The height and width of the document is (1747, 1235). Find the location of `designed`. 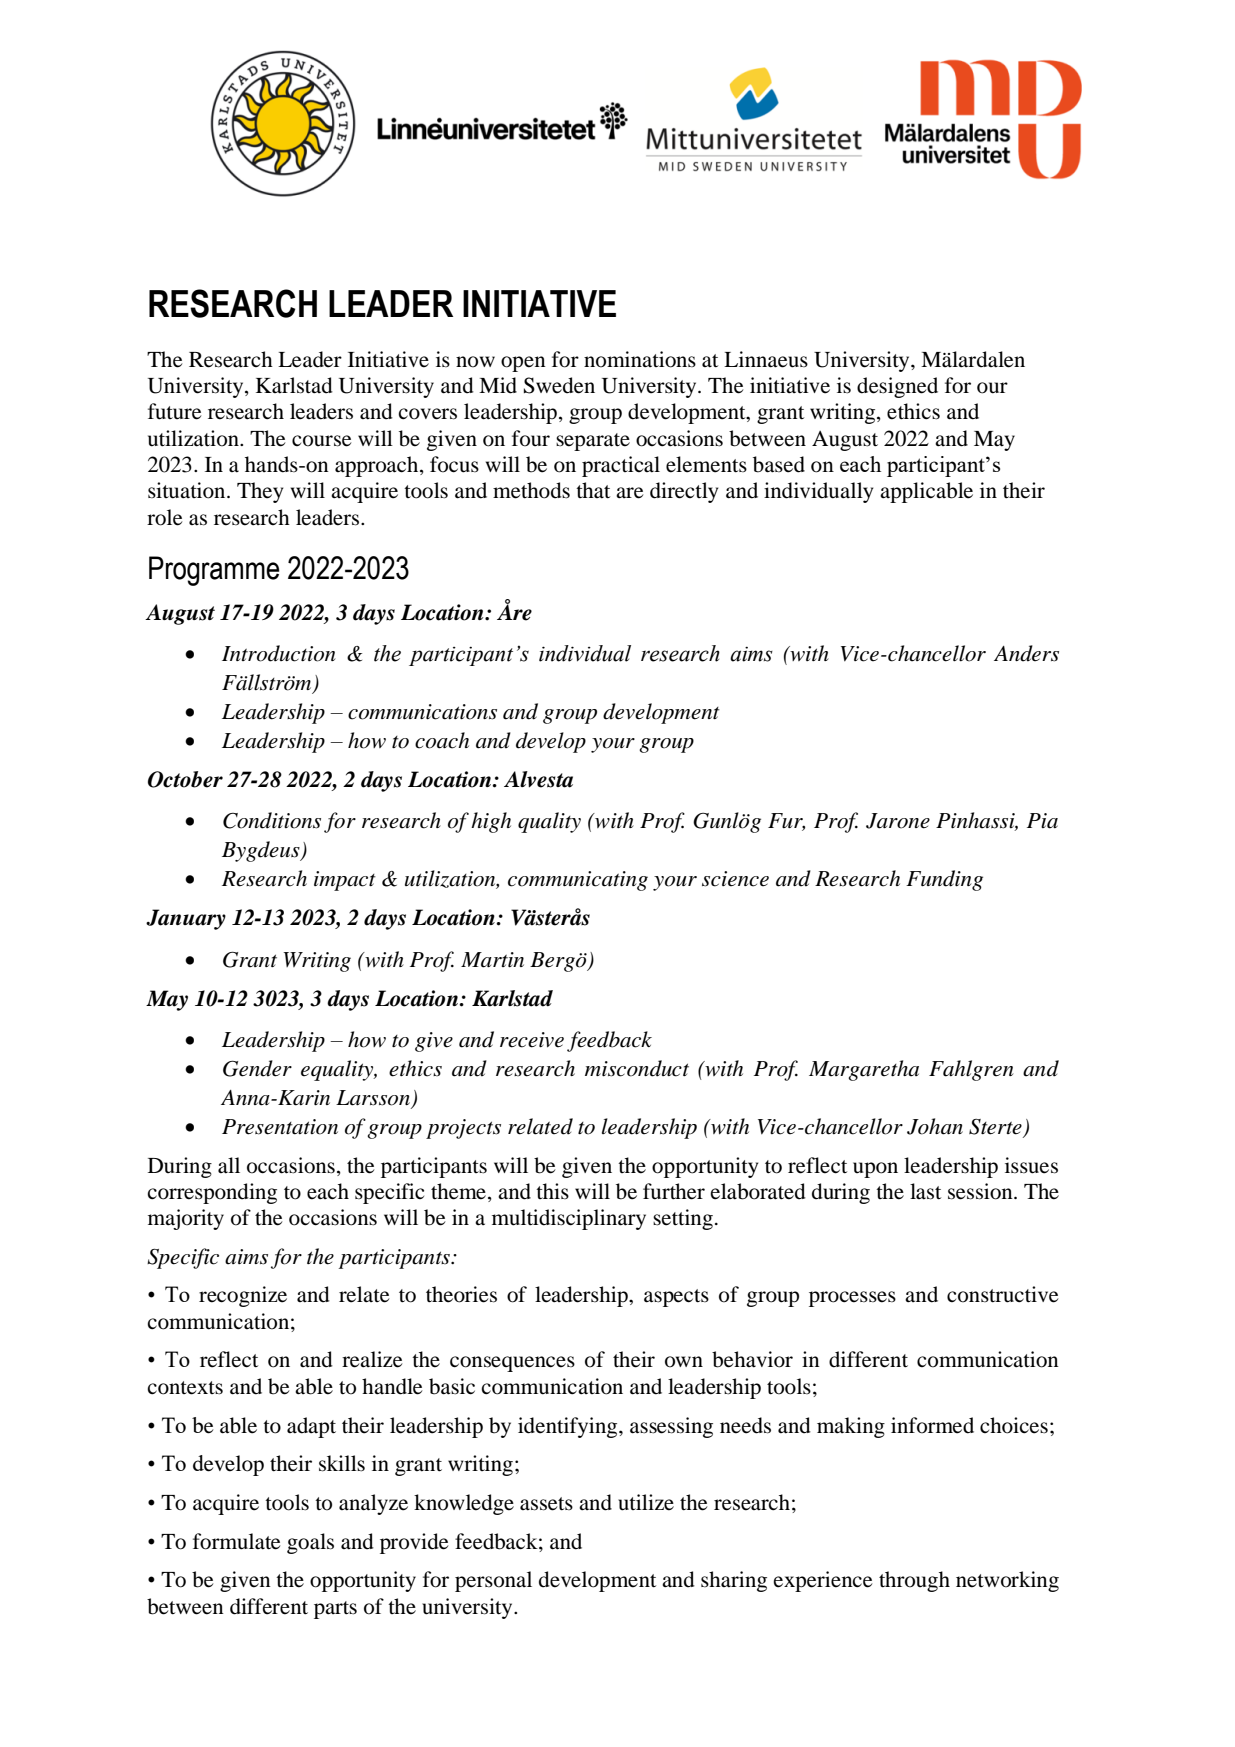

designed is located at coordinates (897, 387).
